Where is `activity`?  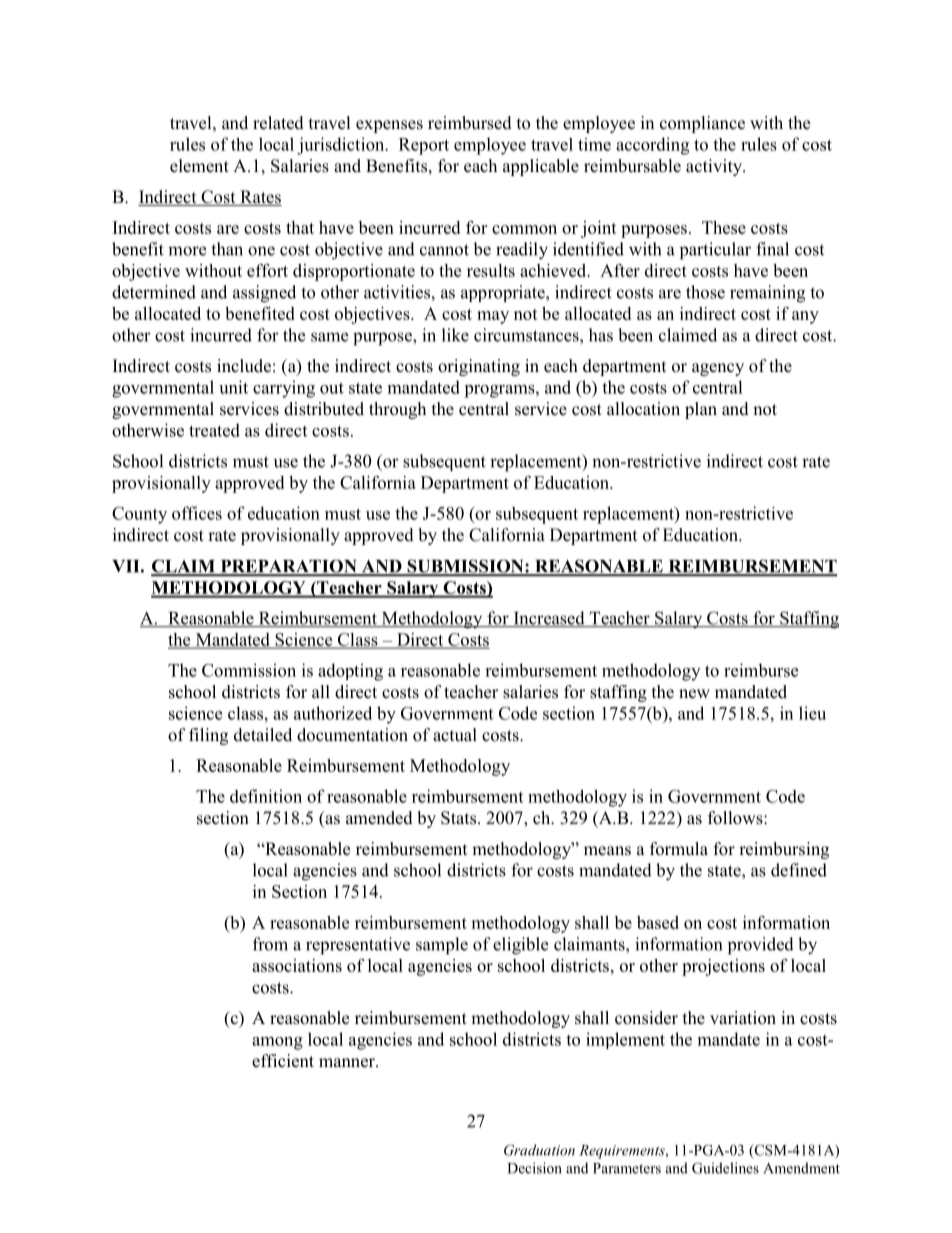 activity is located at coordinates (715, 167).
